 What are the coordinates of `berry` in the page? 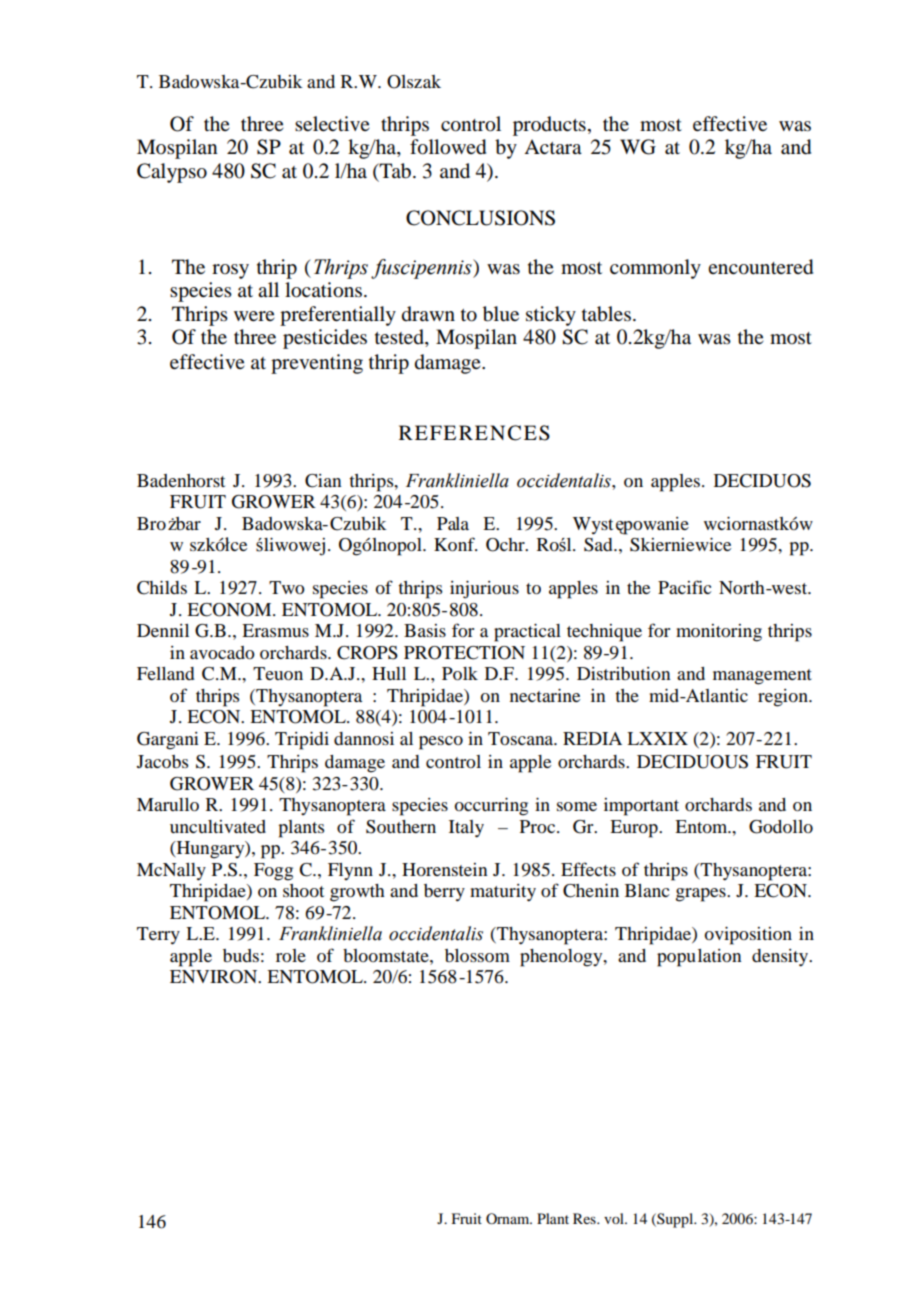 It's located at (444, 893).
